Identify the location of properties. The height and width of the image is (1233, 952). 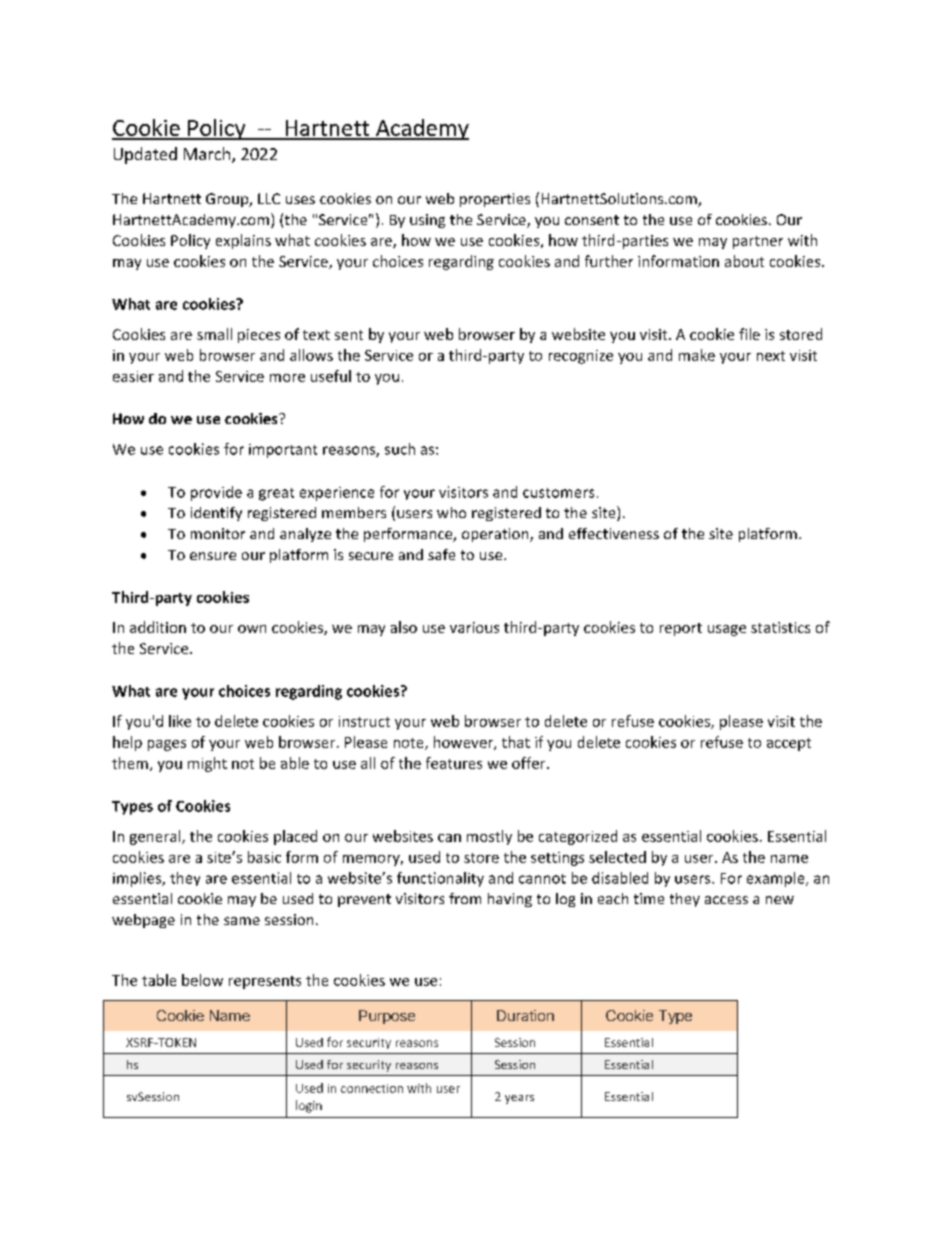
(495, 200).
